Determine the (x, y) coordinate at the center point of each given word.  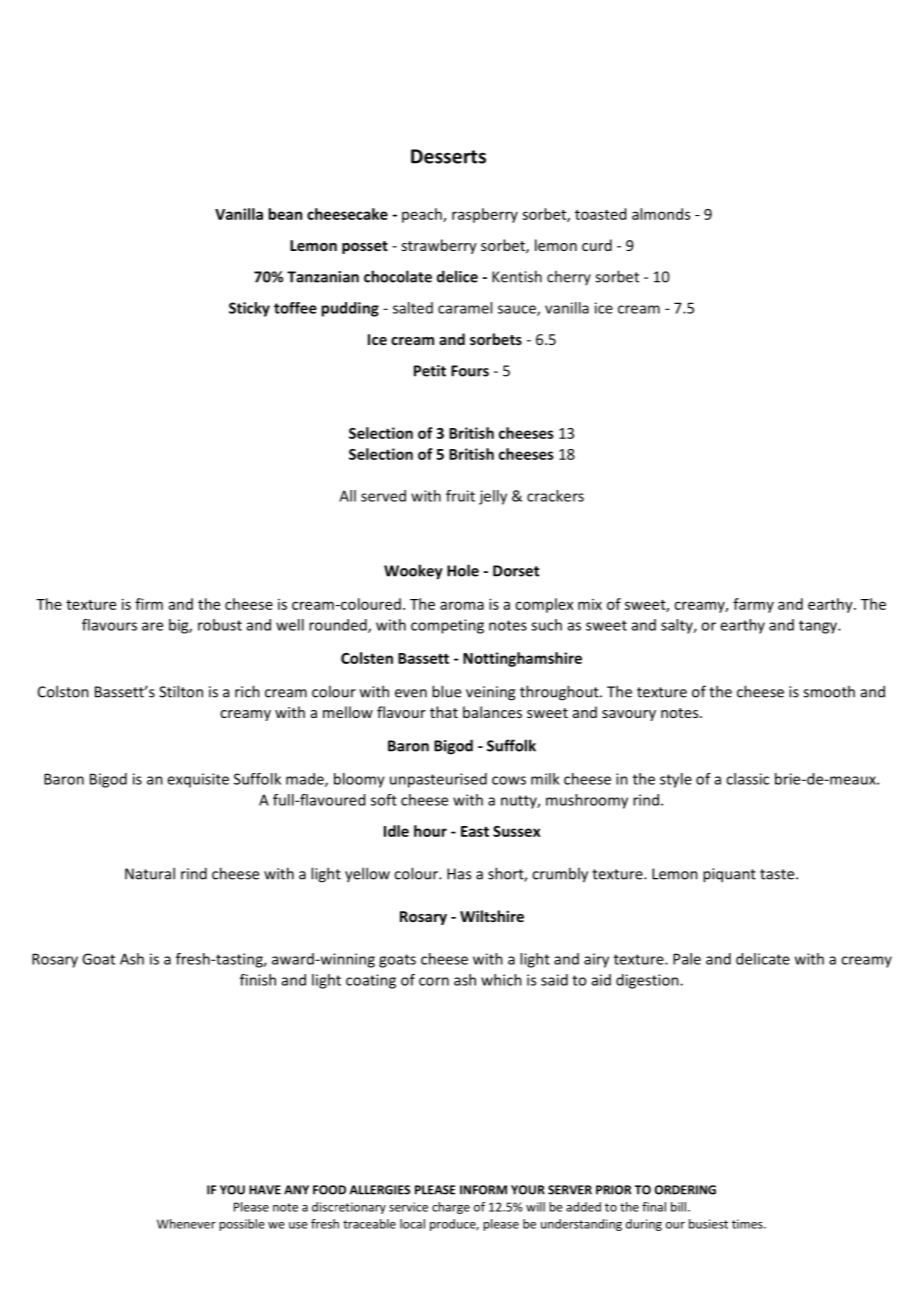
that (444, 712)
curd (597, 245)
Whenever (186, 1224)
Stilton (181, 691)
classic (747, 779)
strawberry (439, 246)
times (748, 1224)
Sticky (249, 309)
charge (451, 1208)
